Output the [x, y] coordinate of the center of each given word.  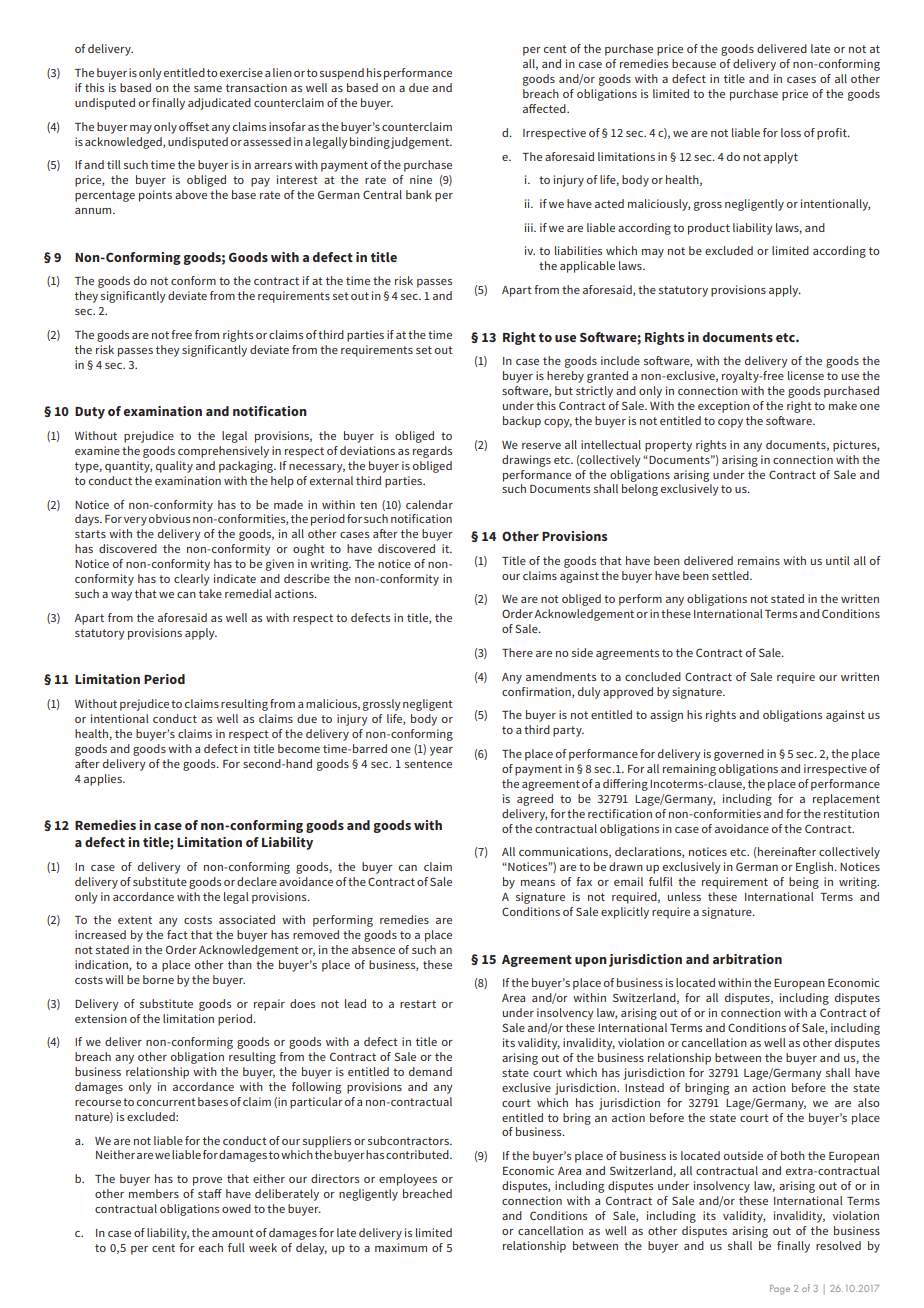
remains [759, 560]
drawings [526, 461]
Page [780, 1290]
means [538, 883]
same [208, 89]
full [236, 1247]
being [804, 883]
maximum [401, 1247]
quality [174, 467]
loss [791, 132]
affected [545, 108]
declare [257, 881]
